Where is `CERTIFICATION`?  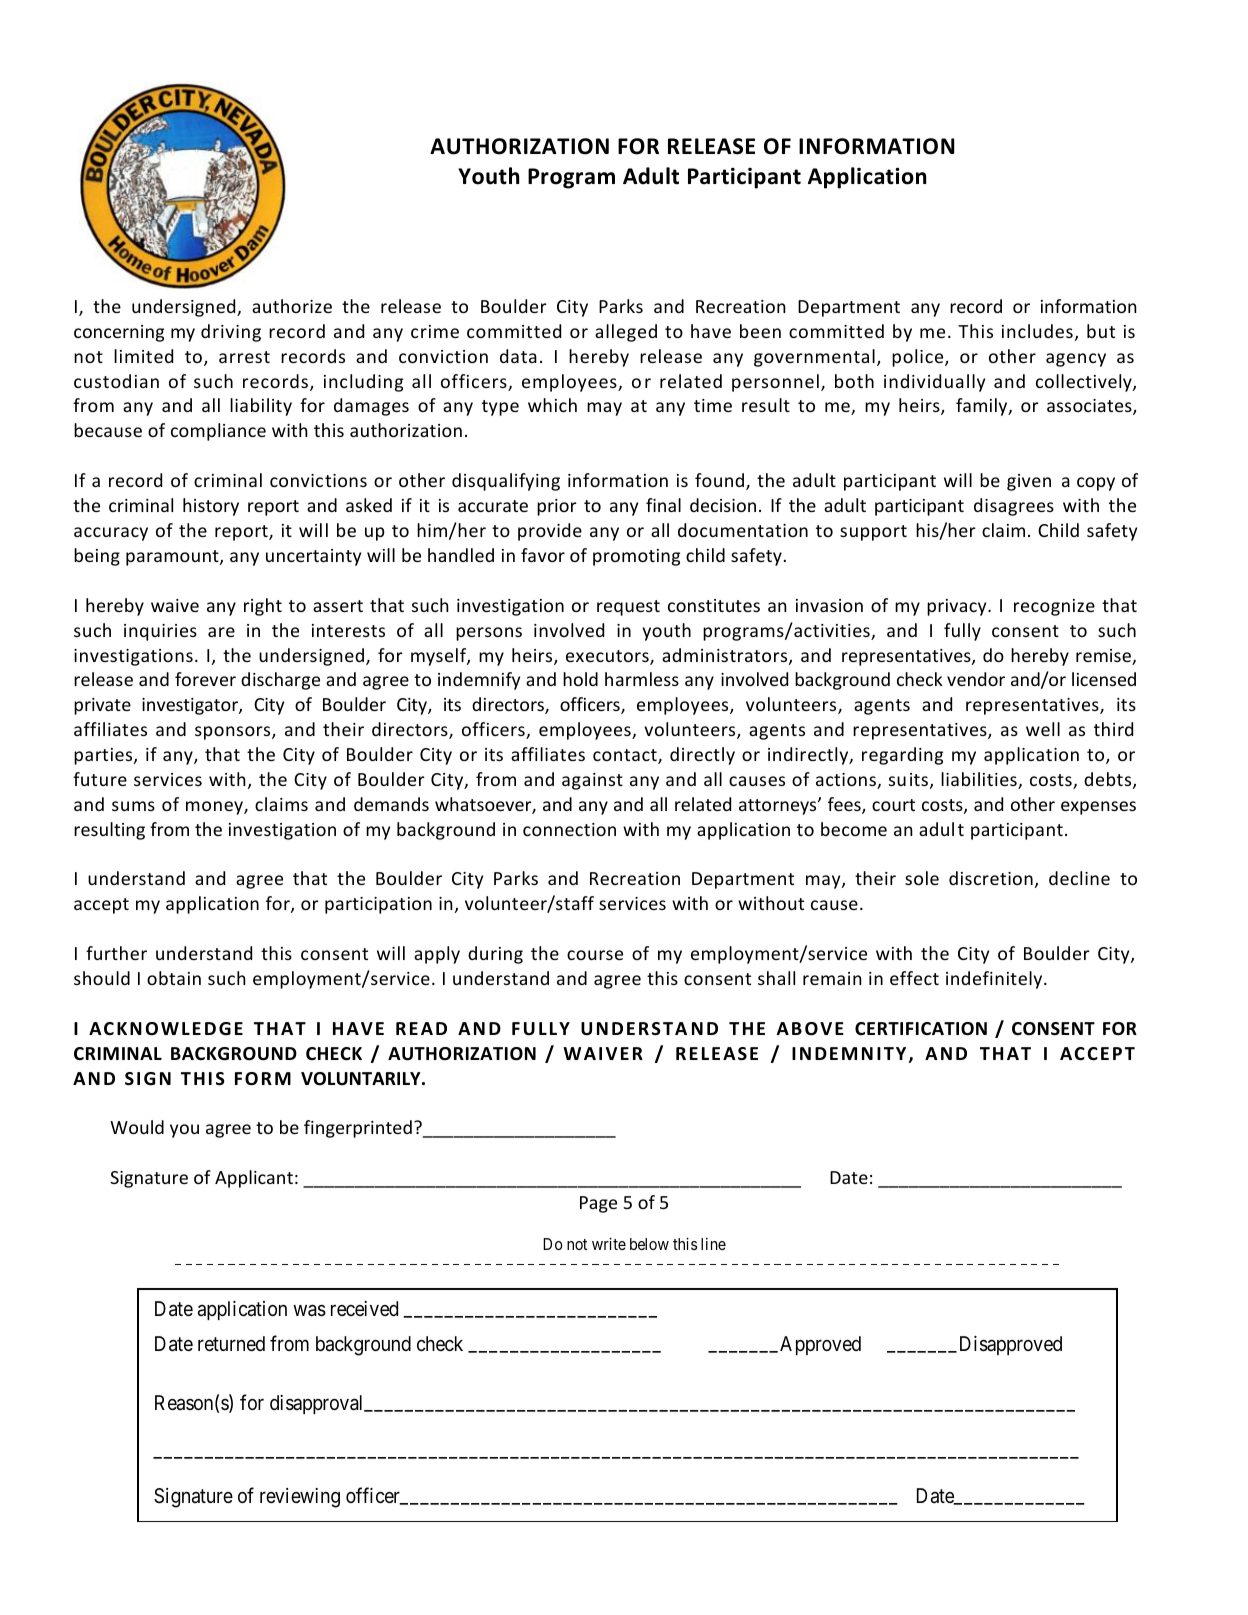
CERTIFICATION is located at coordinates (921, 1029).
